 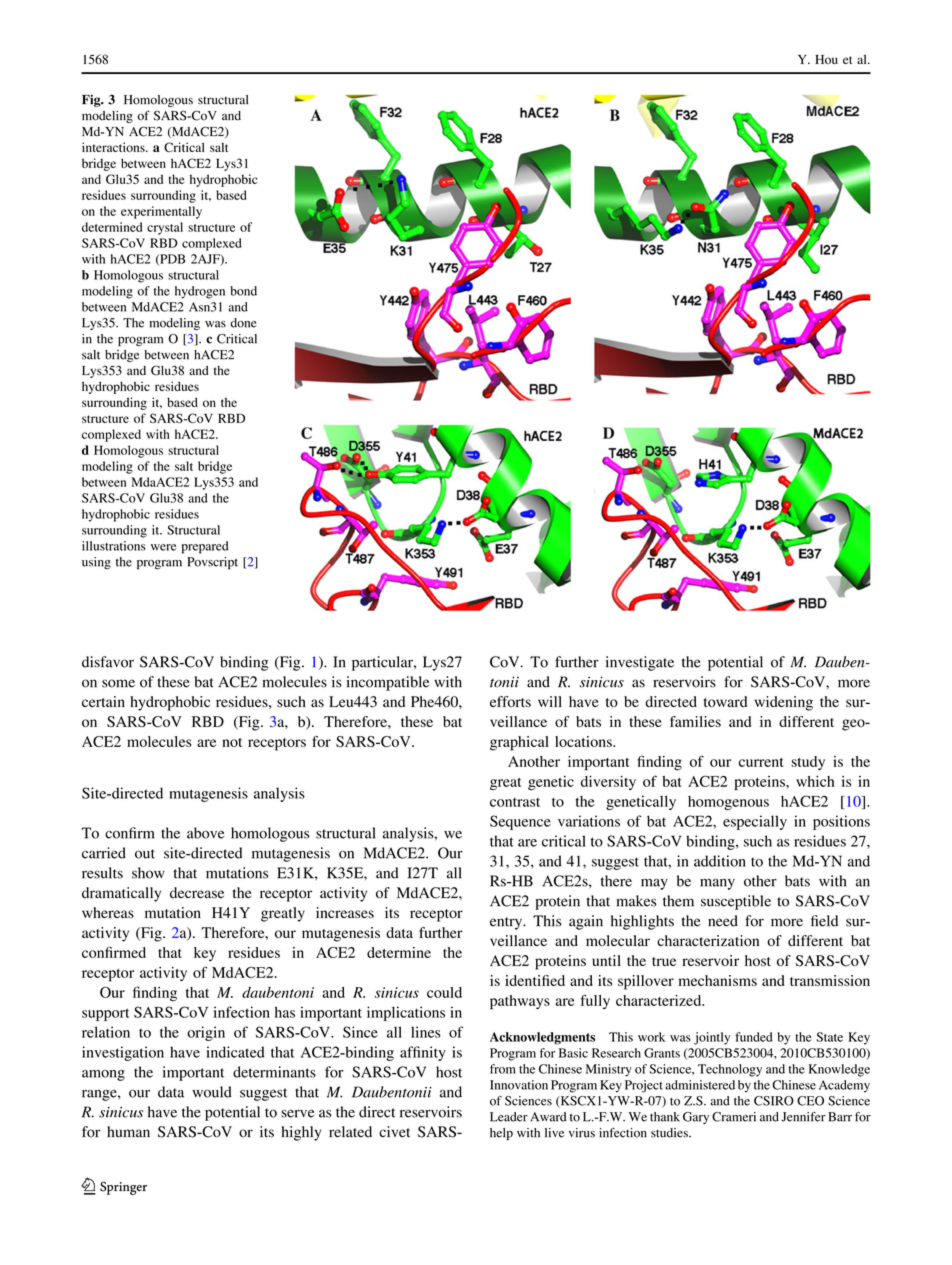 What do you see at coordinates (205, 547) in the screenshot?
I see `prepared` at bounding box center [205, 547].
